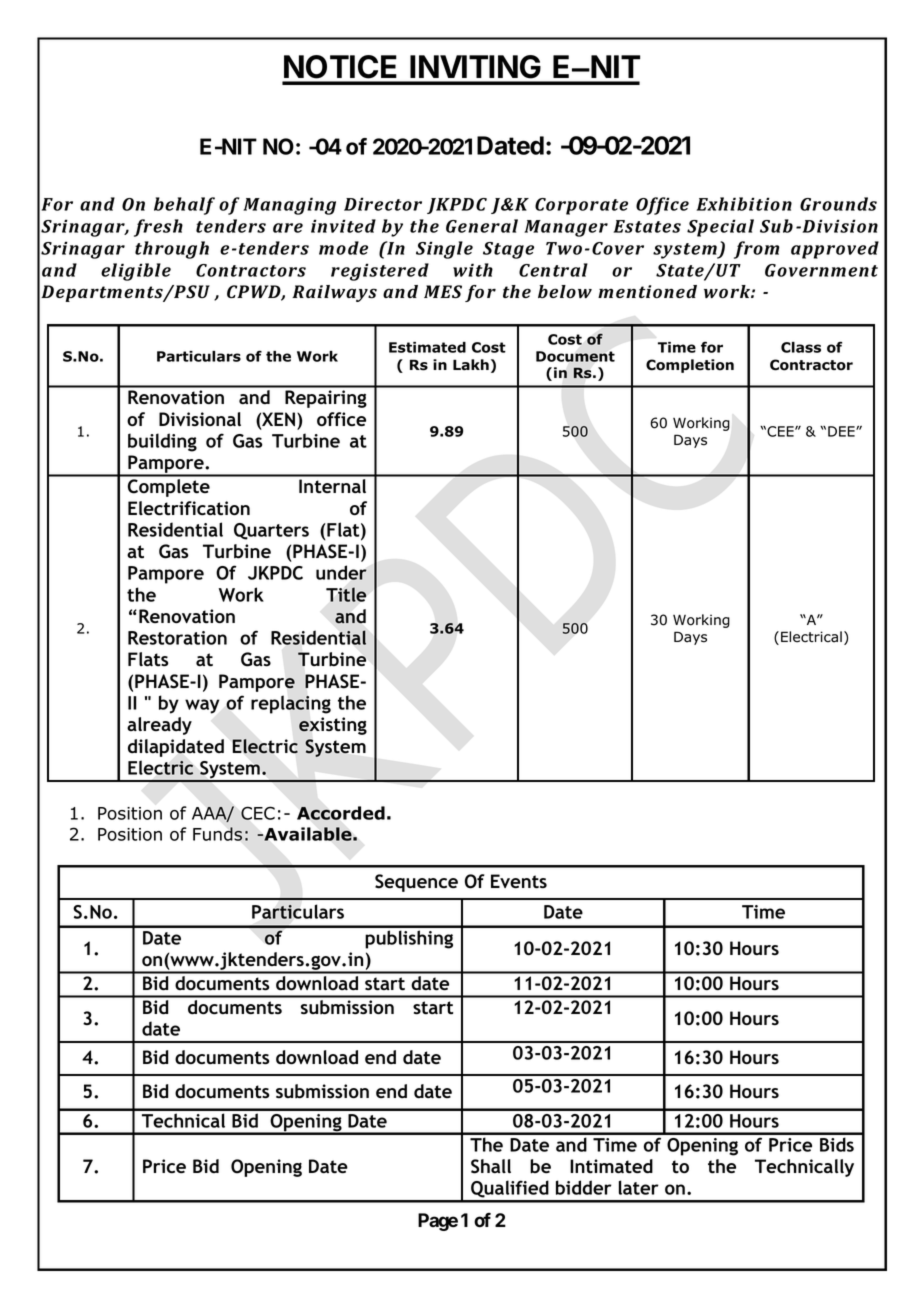  Describe the element at coordinates (416, 883) in the screenshot. I see `Sequence` at that location.
